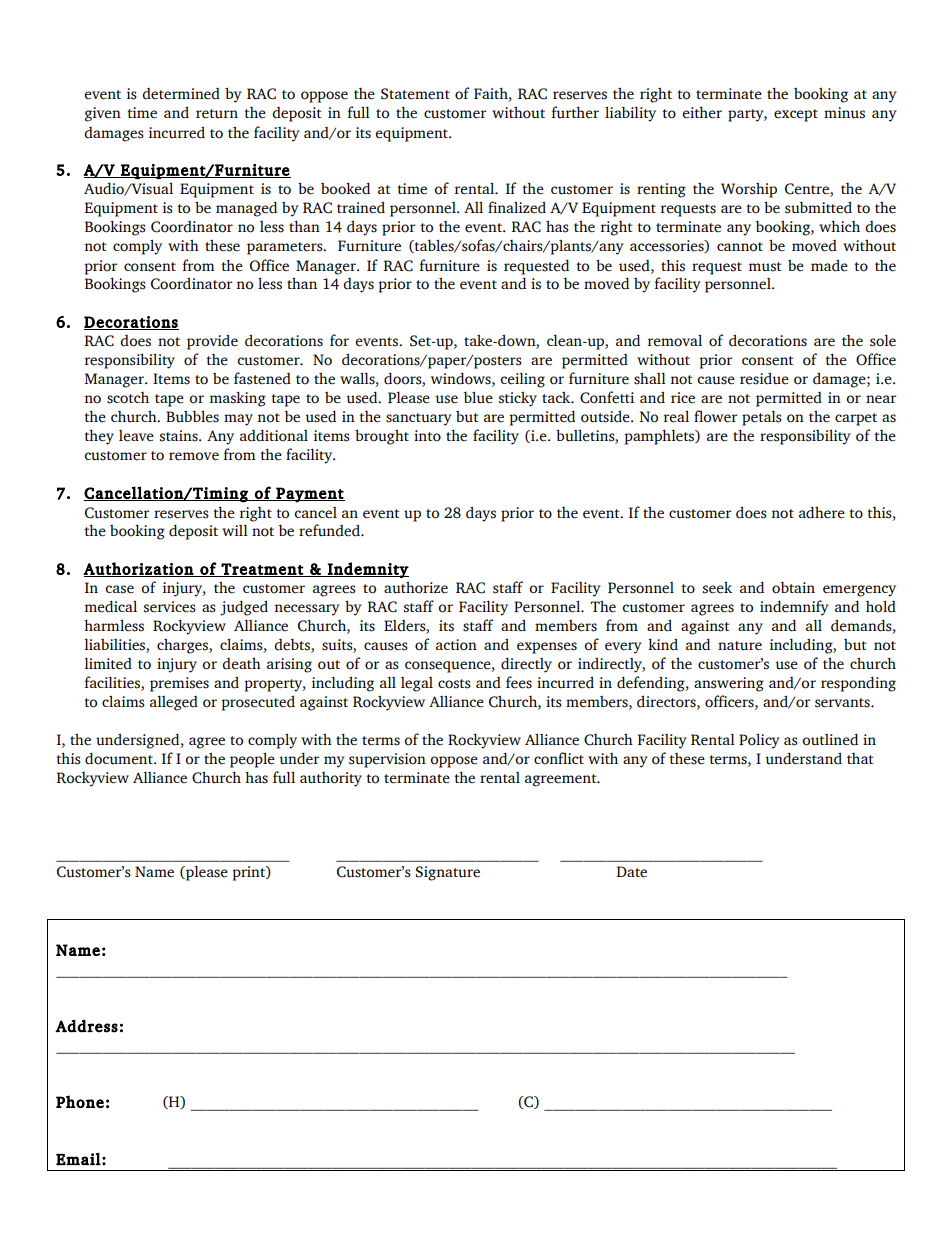 The height and width of the page is (1233, 952). What do you see at coordinates (217, 114) in the page?
I see `return` at bounding box center [217, 114].
